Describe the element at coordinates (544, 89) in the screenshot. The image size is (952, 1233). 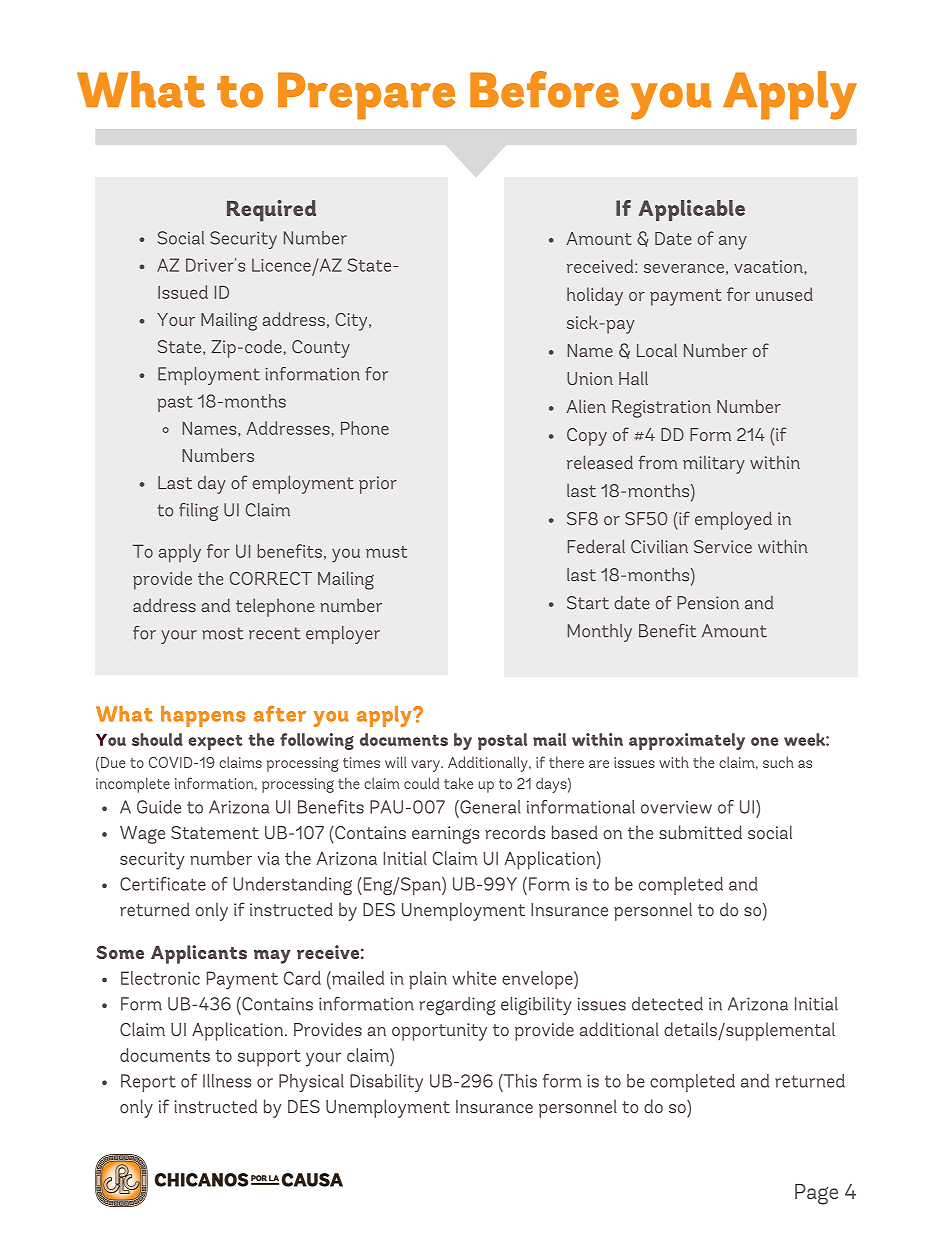
I see `Before` at that location.
